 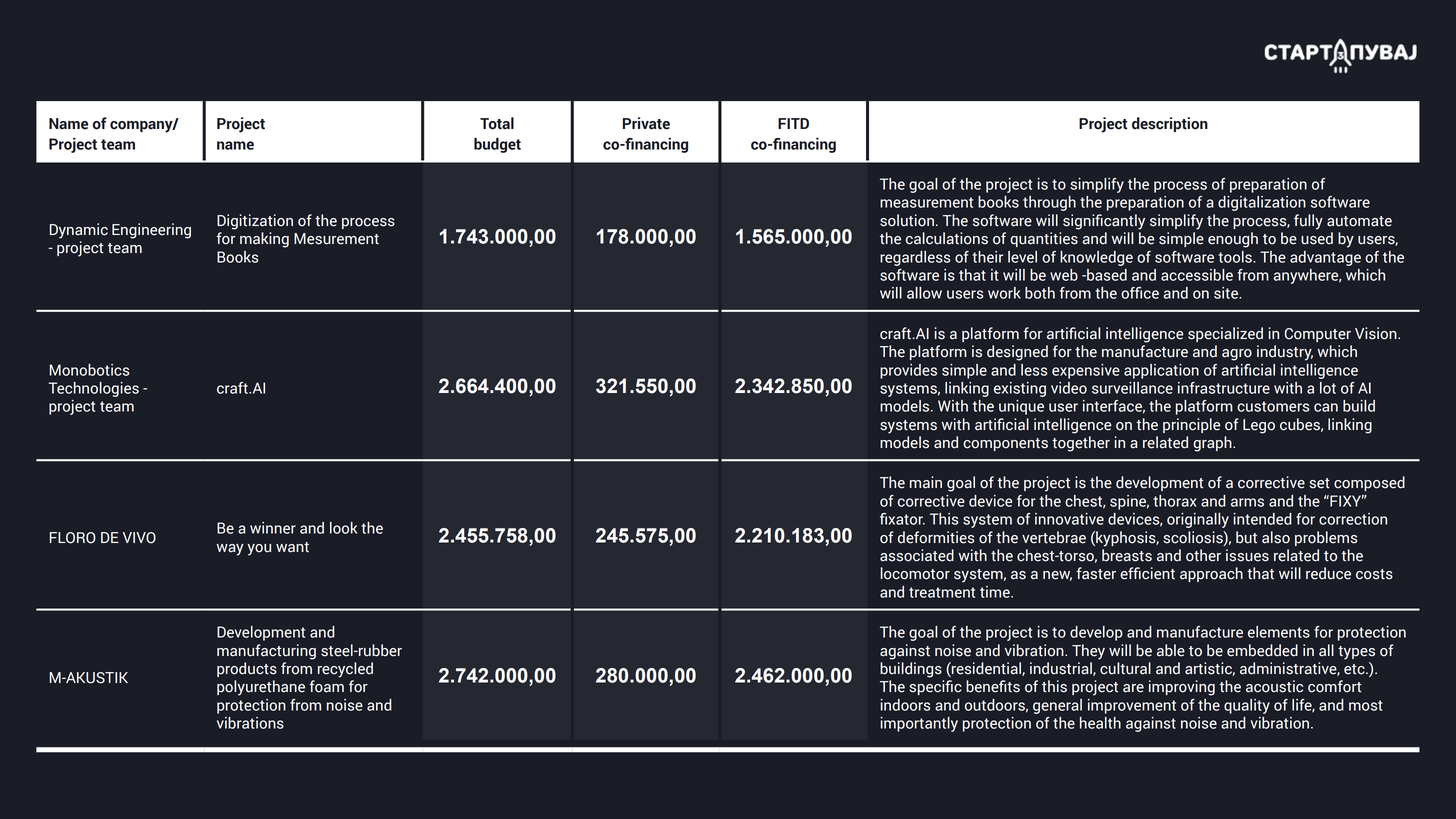 What do you see at coordinates (1170, 124) in the screenshot?
I see `description` at bounding box center [1170, 124].
